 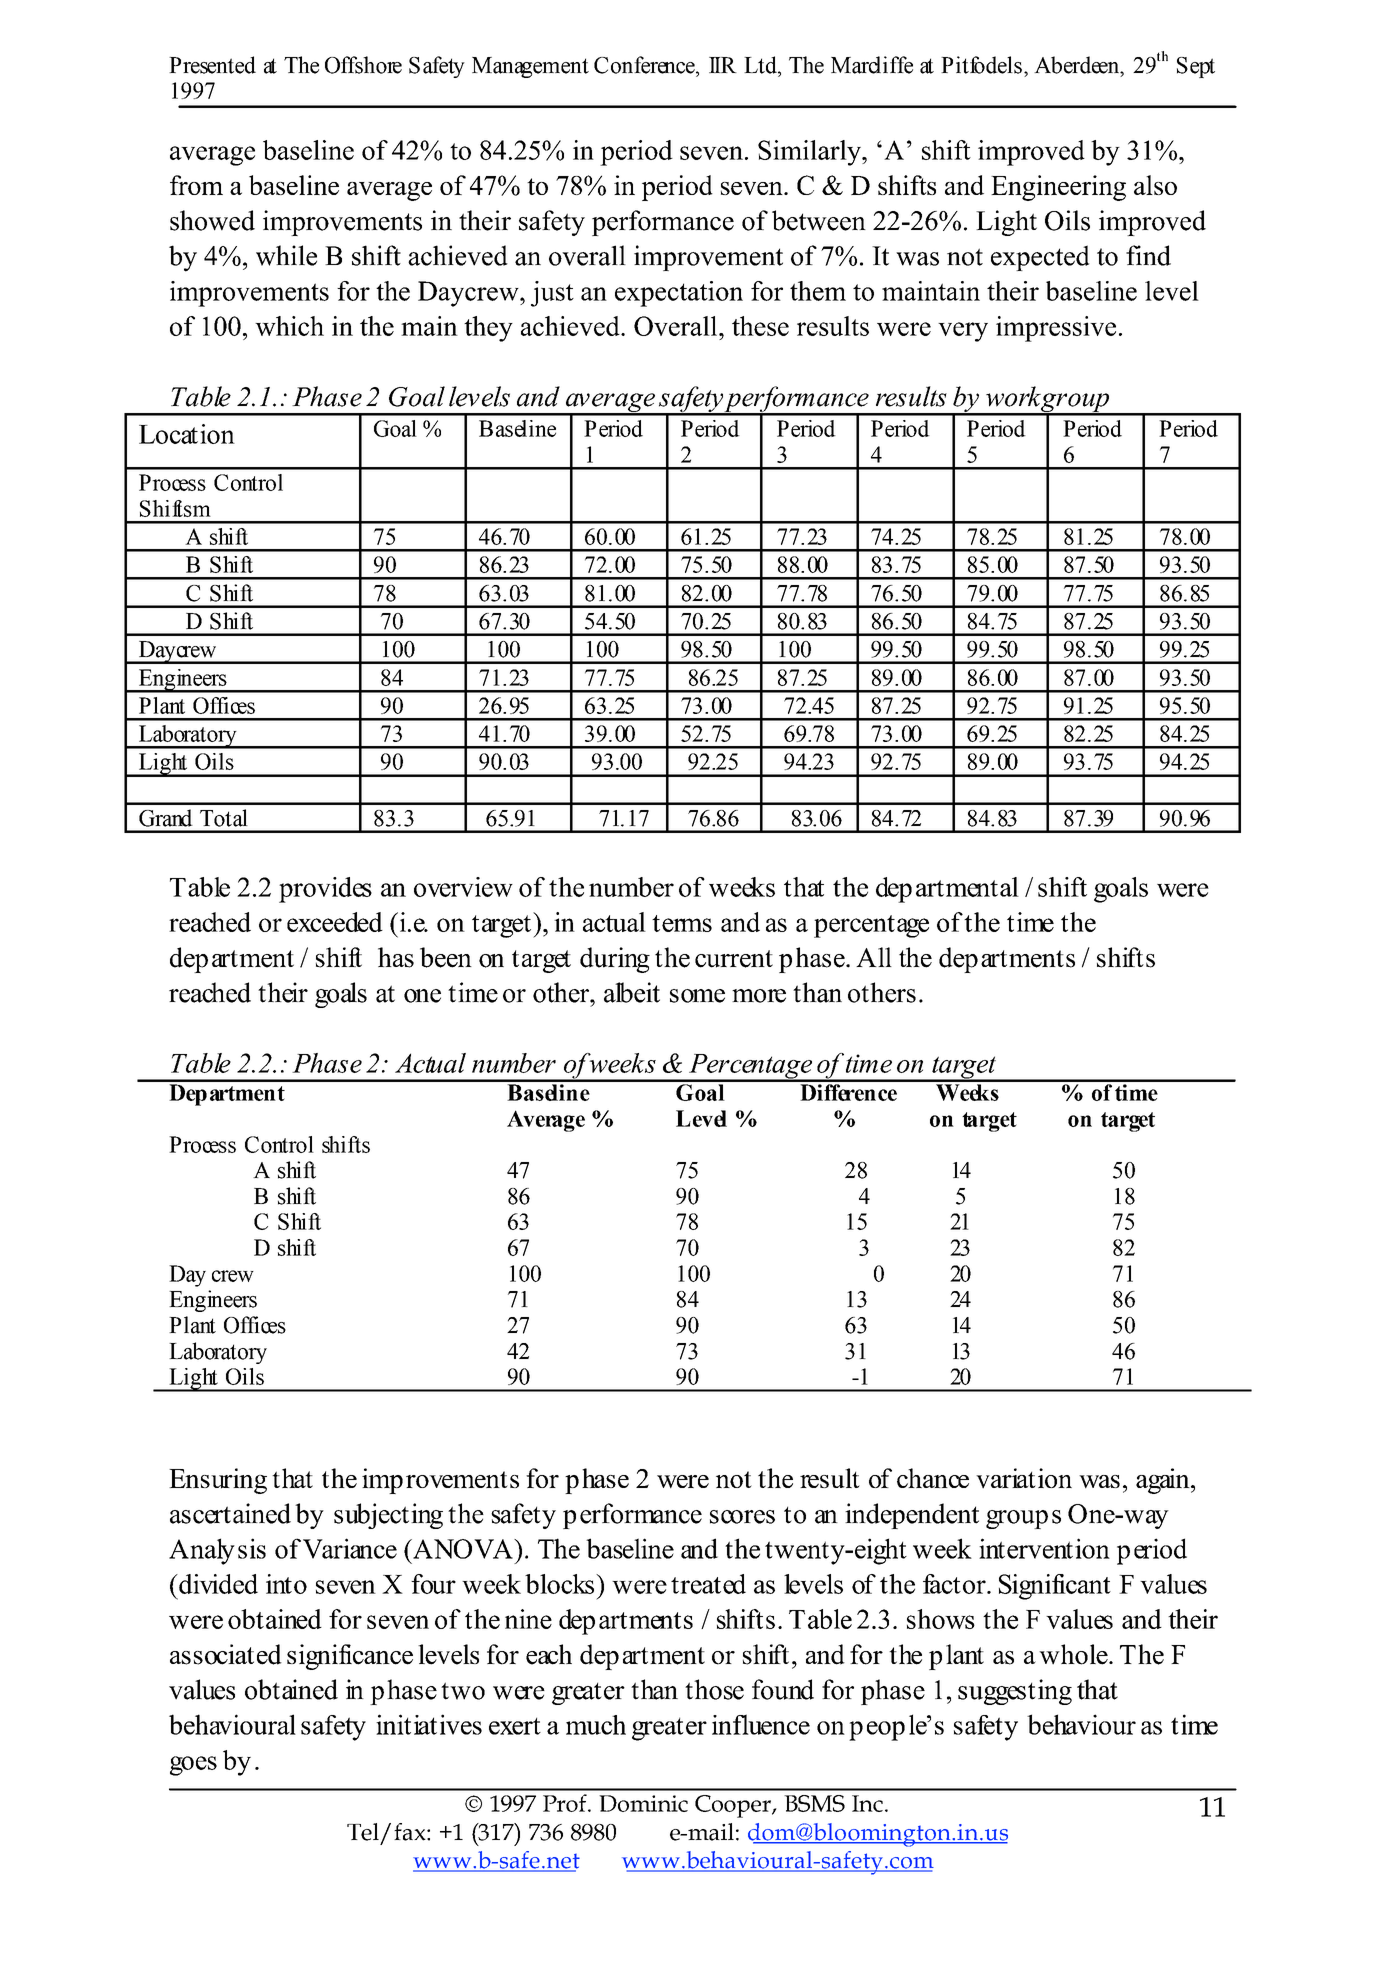 I want to click on exceeded, so click(x=335, y=922).
